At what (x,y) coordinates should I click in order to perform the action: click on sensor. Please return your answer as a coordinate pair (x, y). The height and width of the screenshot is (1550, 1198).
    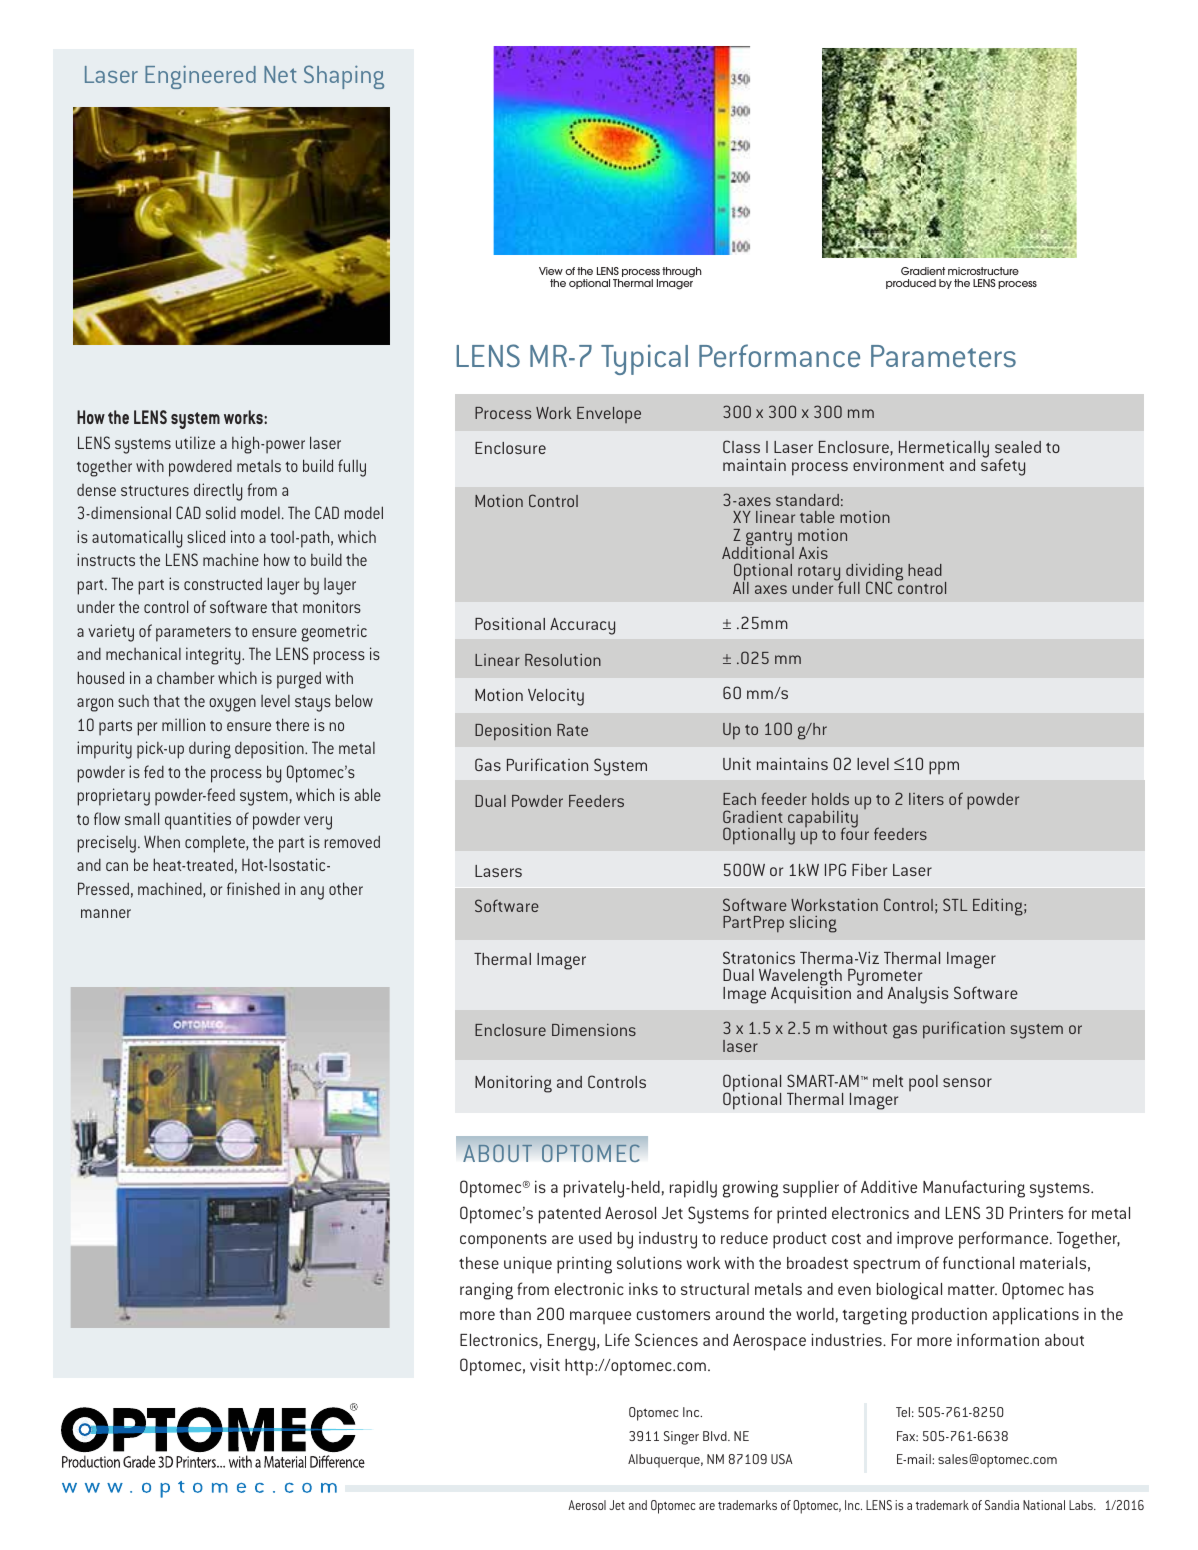
    Looking at the image, I should click on (967, 1082).
